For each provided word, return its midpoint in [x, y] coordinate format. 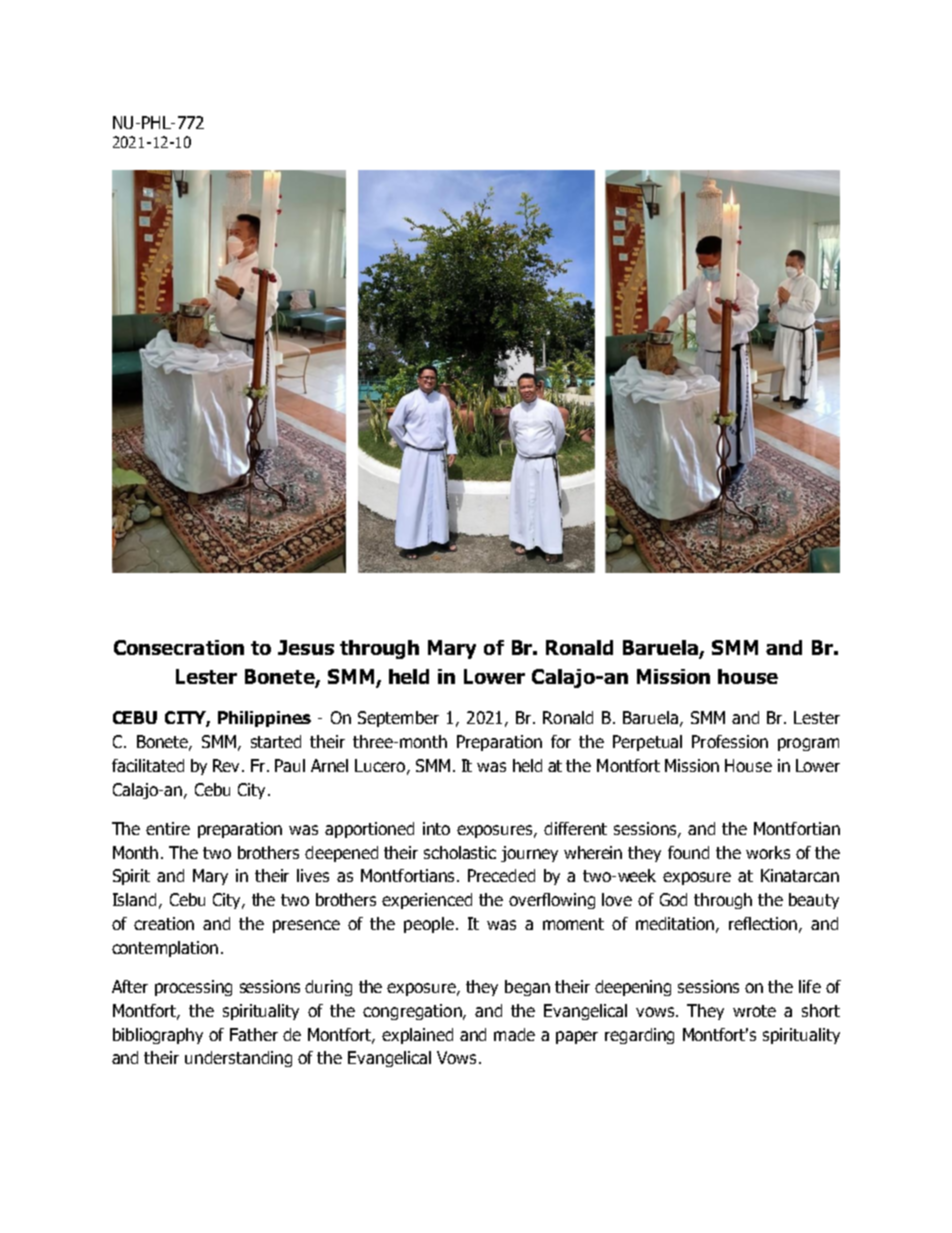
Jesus [306, 647]
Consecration [179, 647]
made [514, 1034]
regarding [639, 1036]
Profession [730, 741]
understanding [238, 1059]
